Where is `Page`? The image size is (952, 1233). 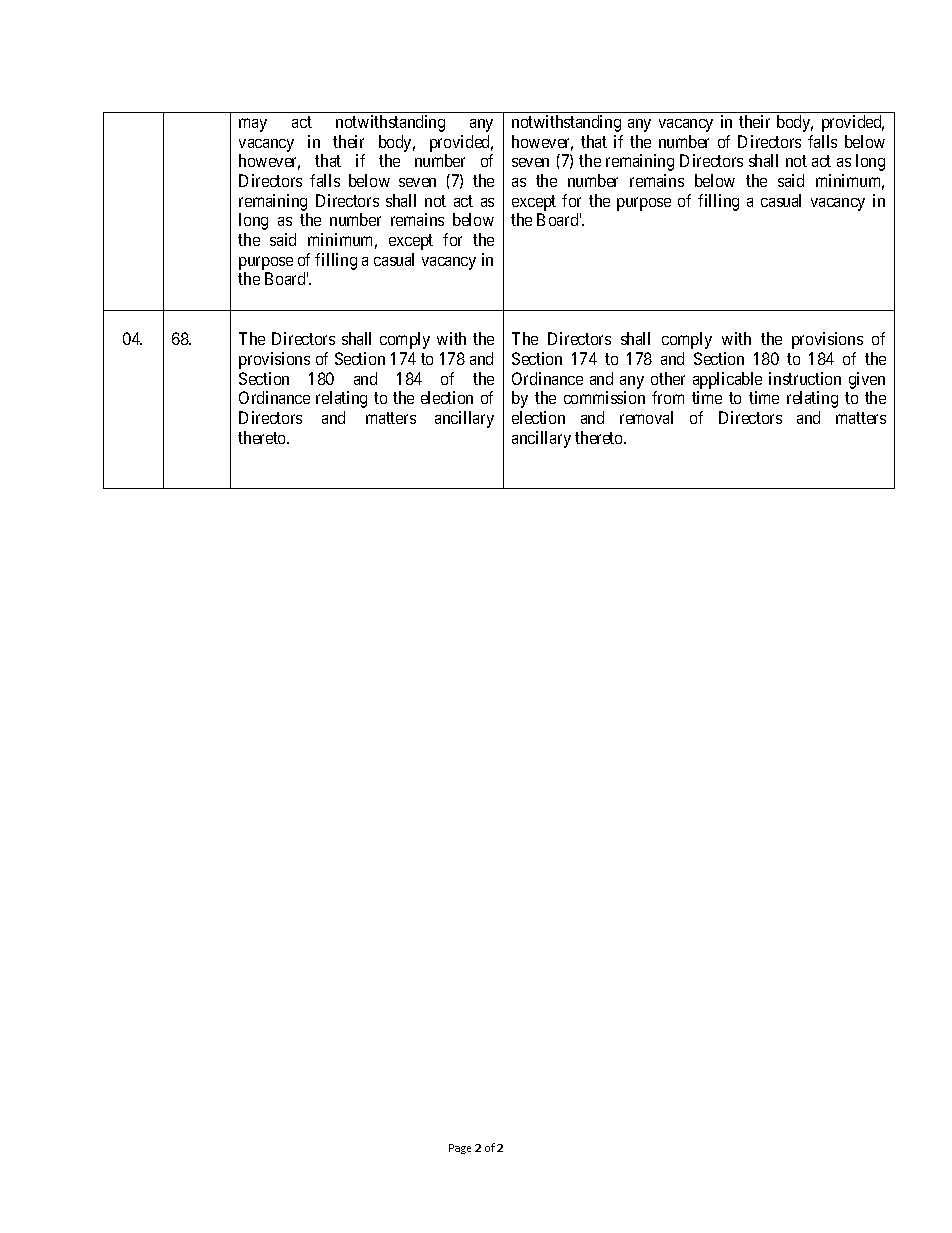
Page is located at coordinates (460, 1149).
